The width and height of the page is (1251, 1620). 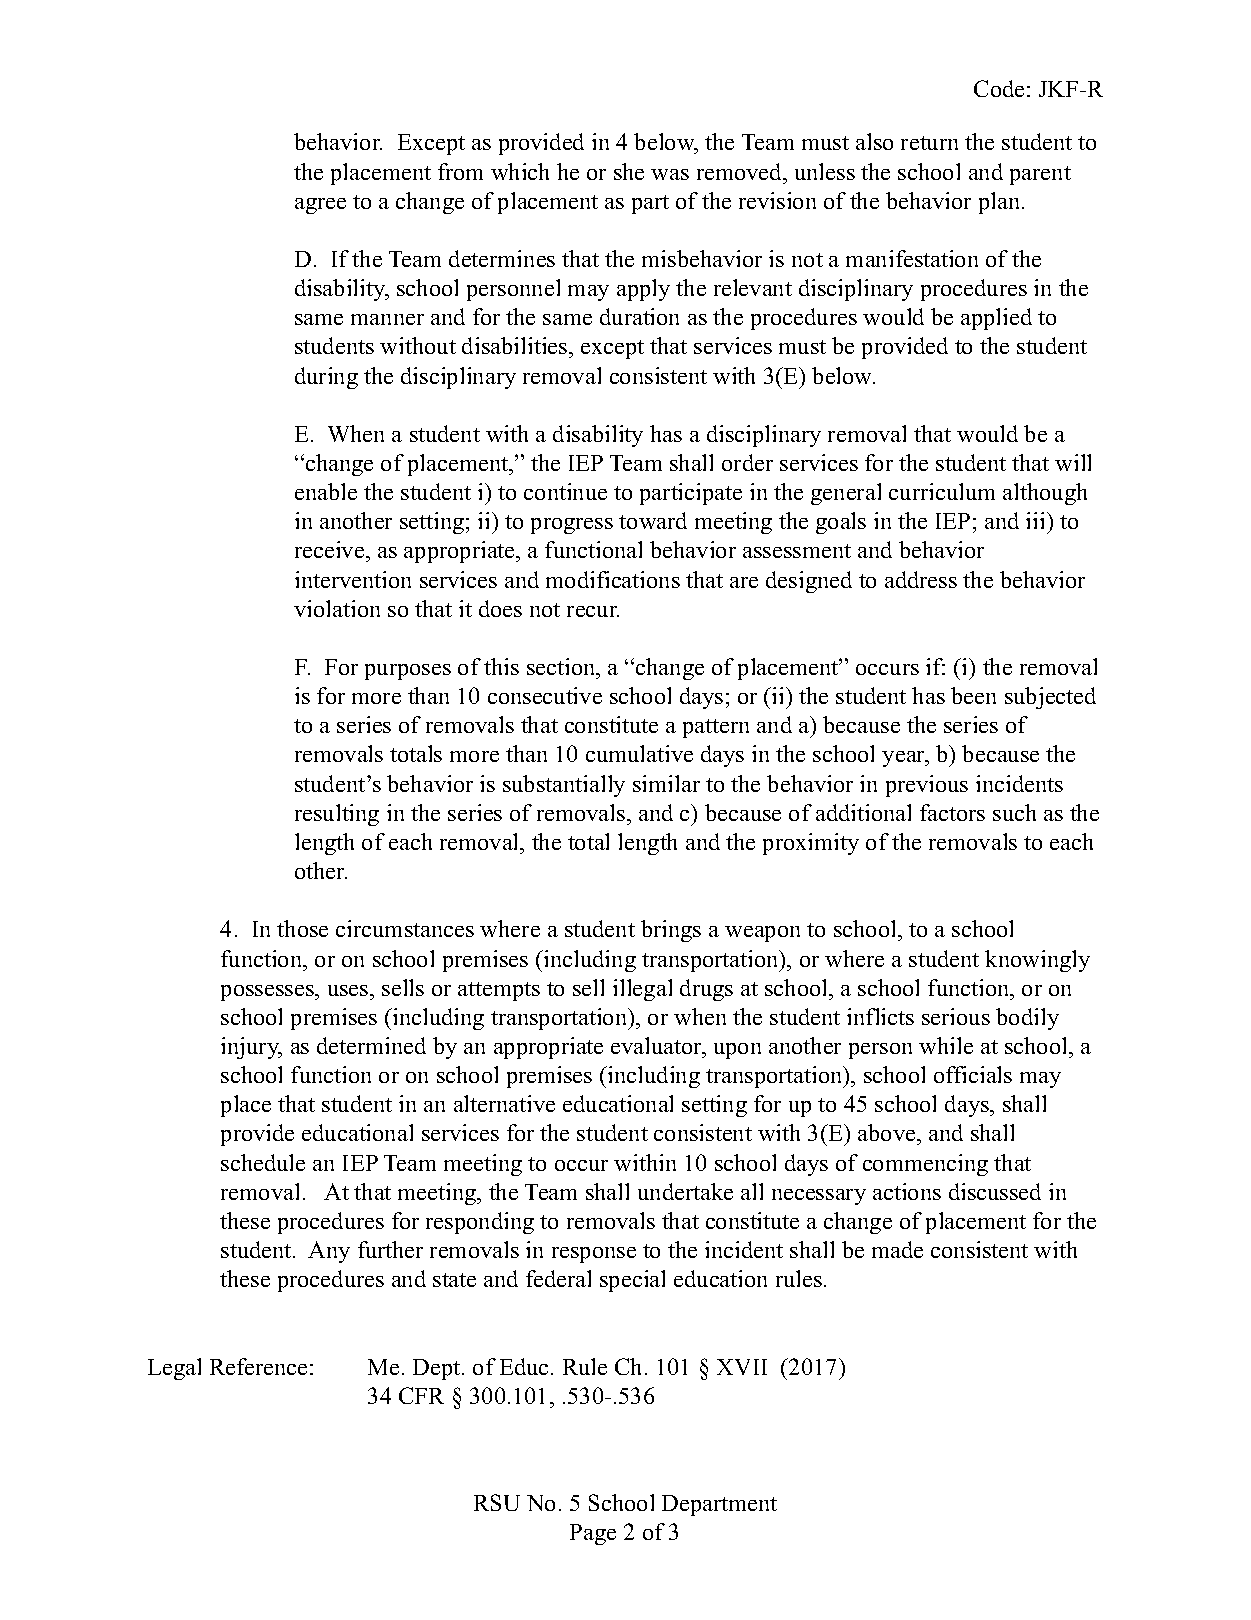 What do you see at coordinates (742, 1367) in the page?
I see `XVII` at bounding box center [742, 1367].
